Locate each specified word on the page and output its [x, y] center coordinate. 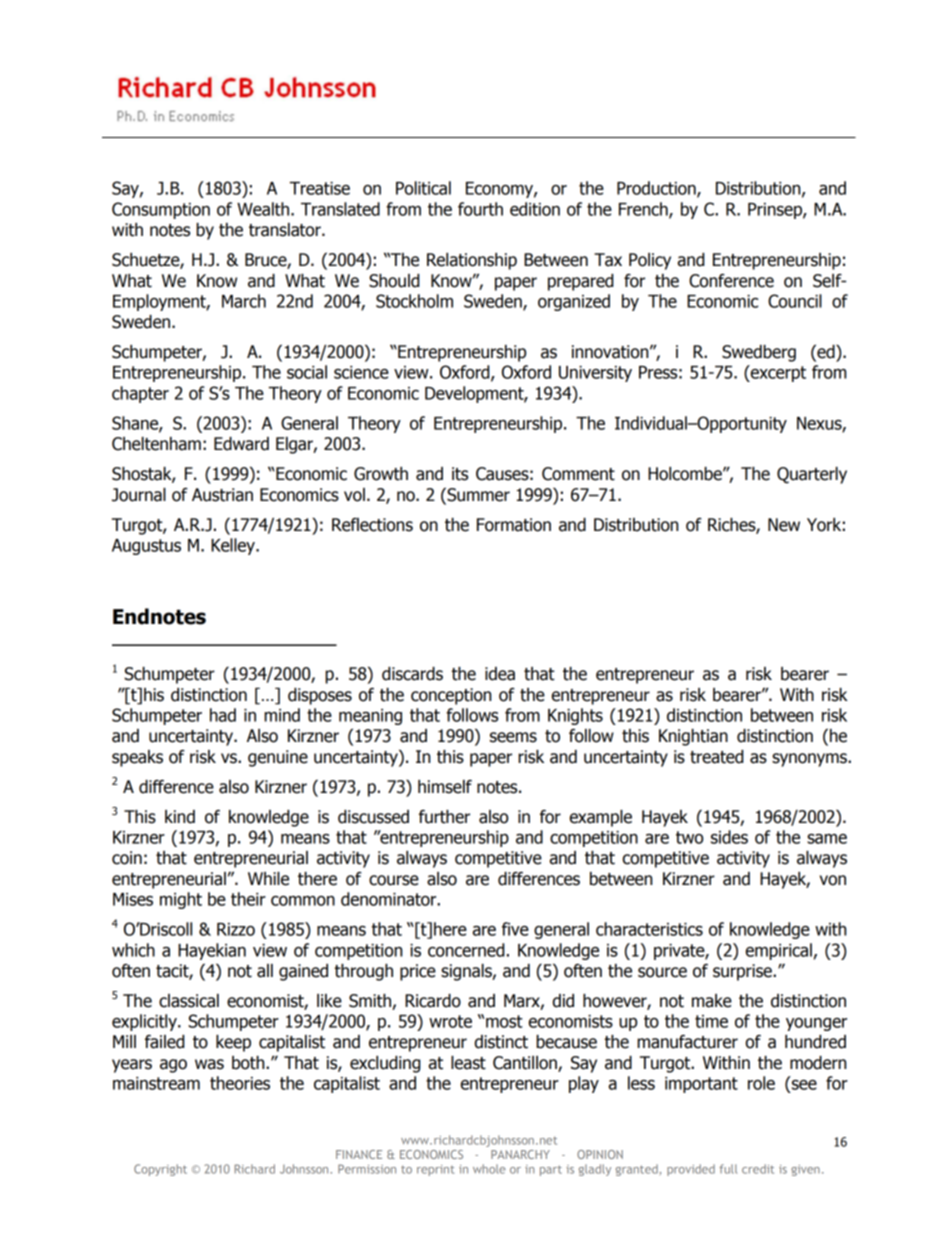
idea [500, 674]
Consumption [161, 210]
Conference [731, 281]
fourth [480, 209]
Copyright [160, 1170]
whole [489, 1169]
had [223, 715]
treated [716, 757]
